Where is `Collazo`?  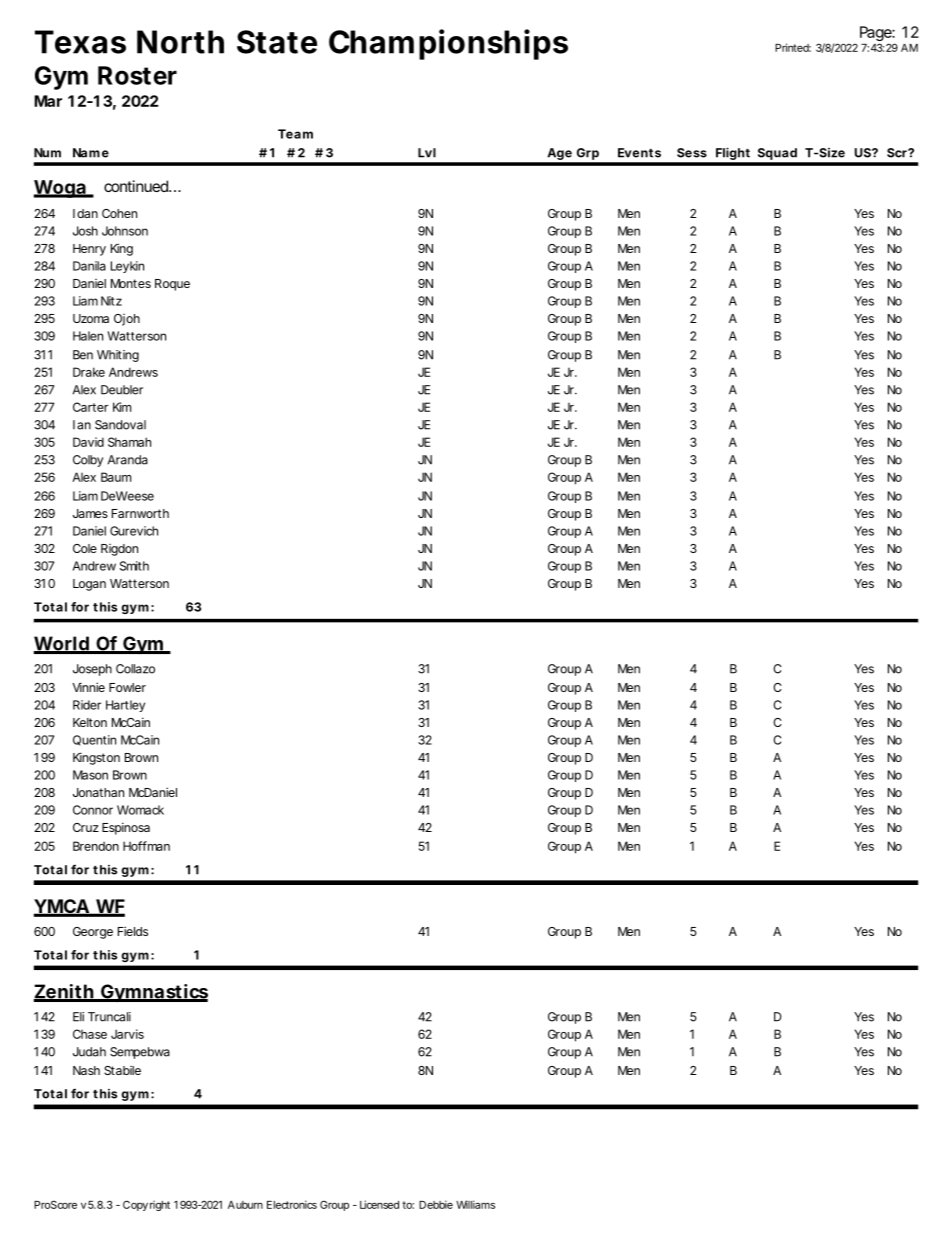 Collazo is located at coordinates (135, 669).
